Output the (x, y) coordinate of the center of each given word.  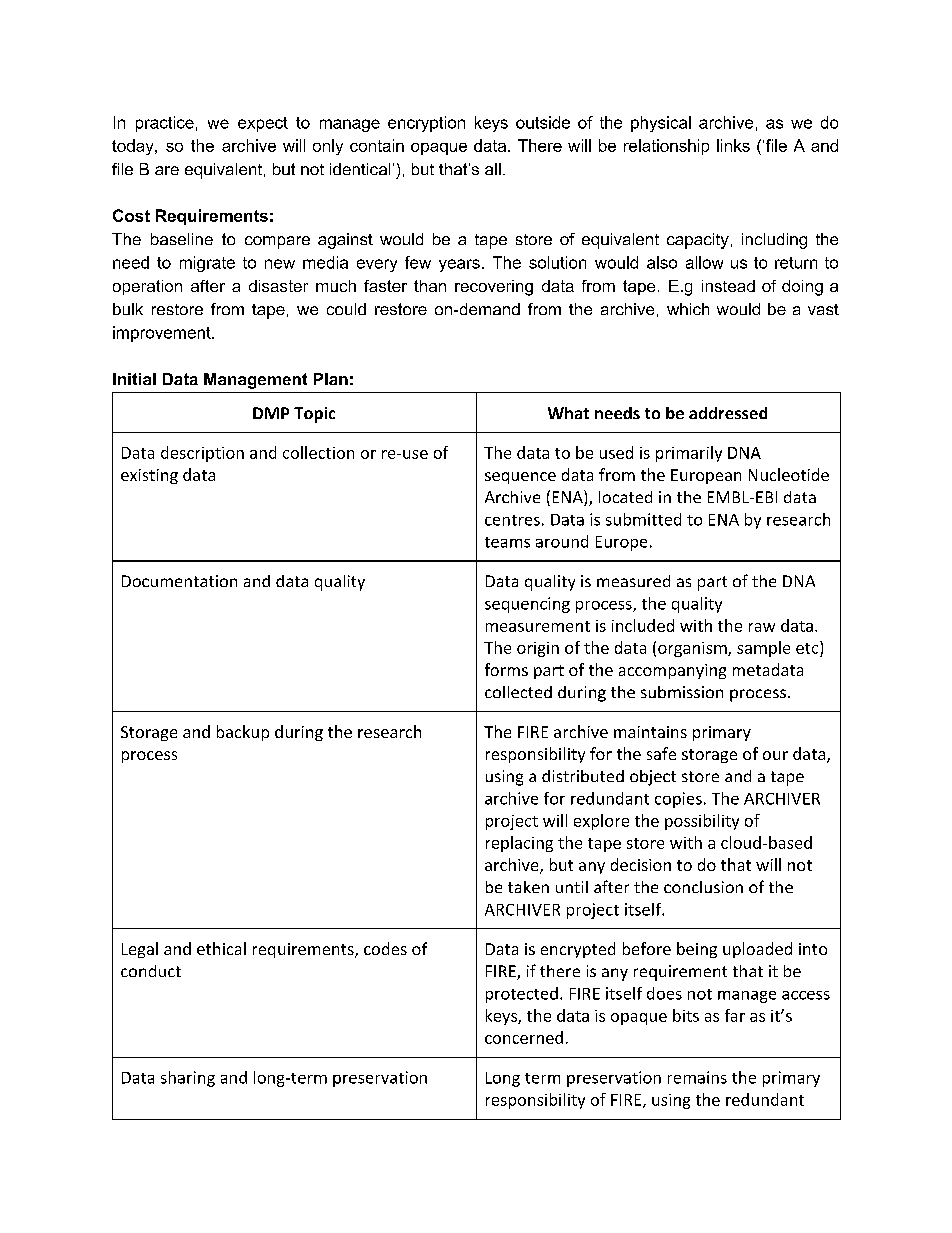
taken (528, 887)
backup (243, 733)
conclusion (703, 887)
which (688, 309)
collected (518, 692)
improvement (163, 334)
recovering (494, 288)
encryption (426, 124)
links (733, 145)
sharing (188, 1079)
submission (682, 692)
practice (165, 124)
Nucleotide (789, 474)
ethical (221, 948)
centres (512, 520)
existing (149, 476)
